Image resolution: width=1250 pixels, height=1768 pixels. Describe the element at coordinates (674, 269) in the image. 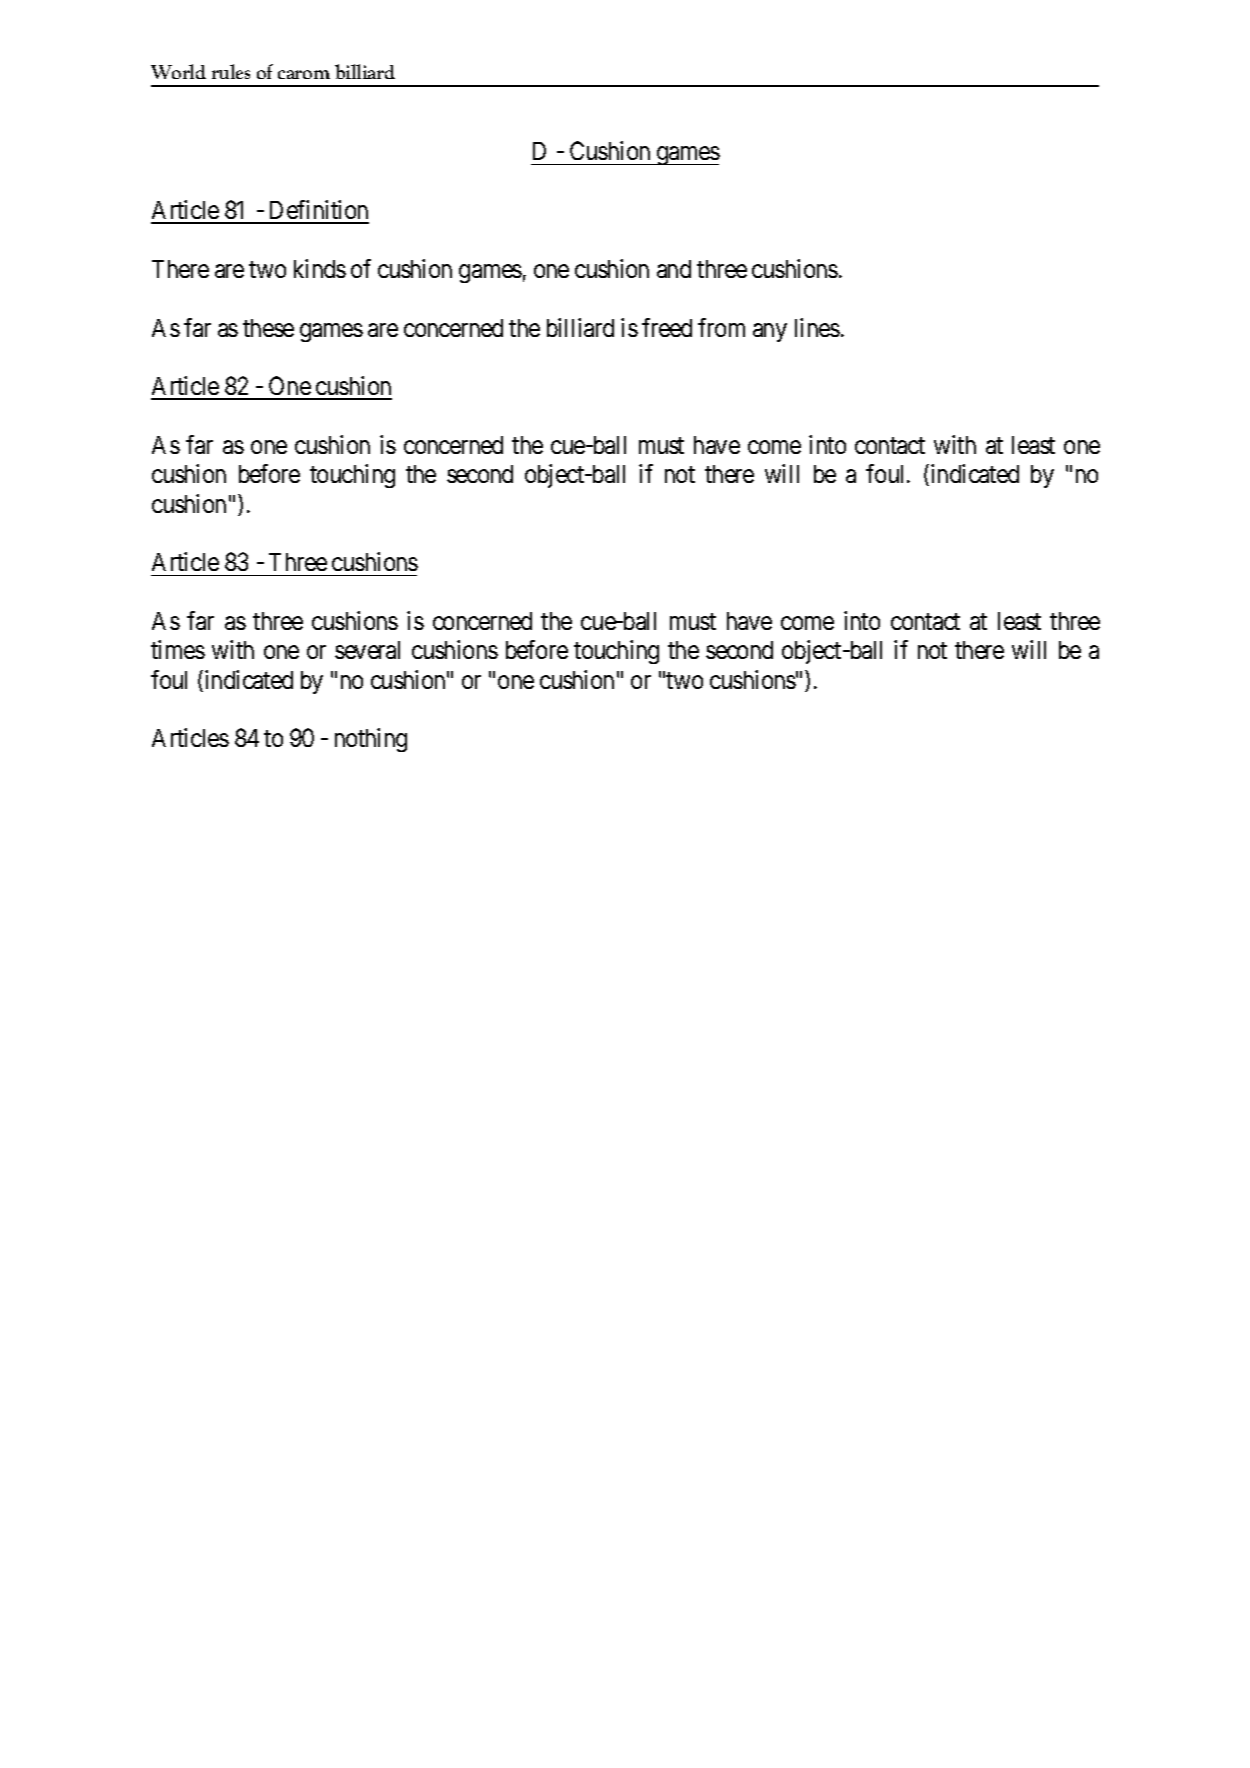

I see `and` at that location.
